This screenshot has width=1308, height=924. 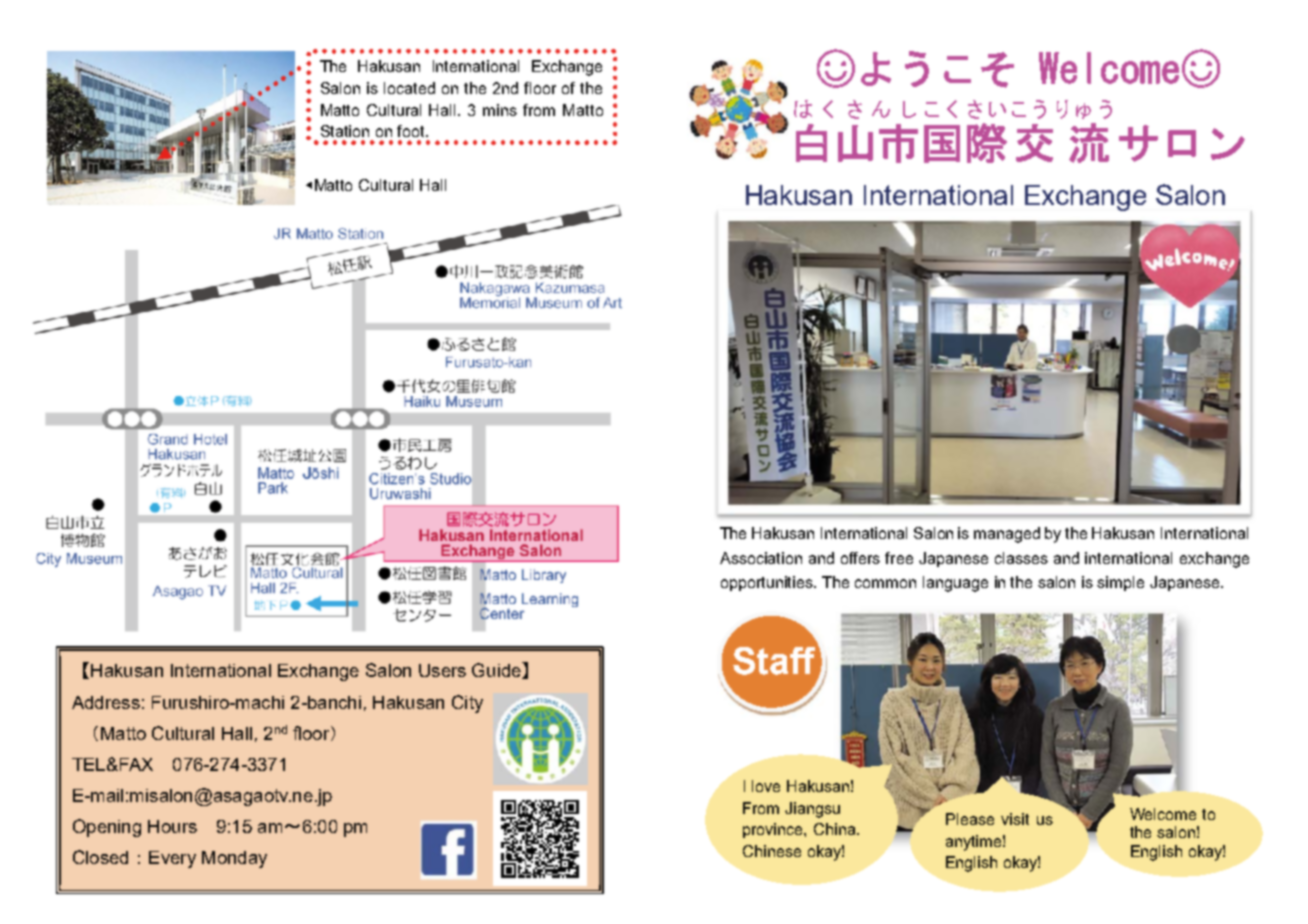 I want to click on mins, so click(x=500, y=110).
